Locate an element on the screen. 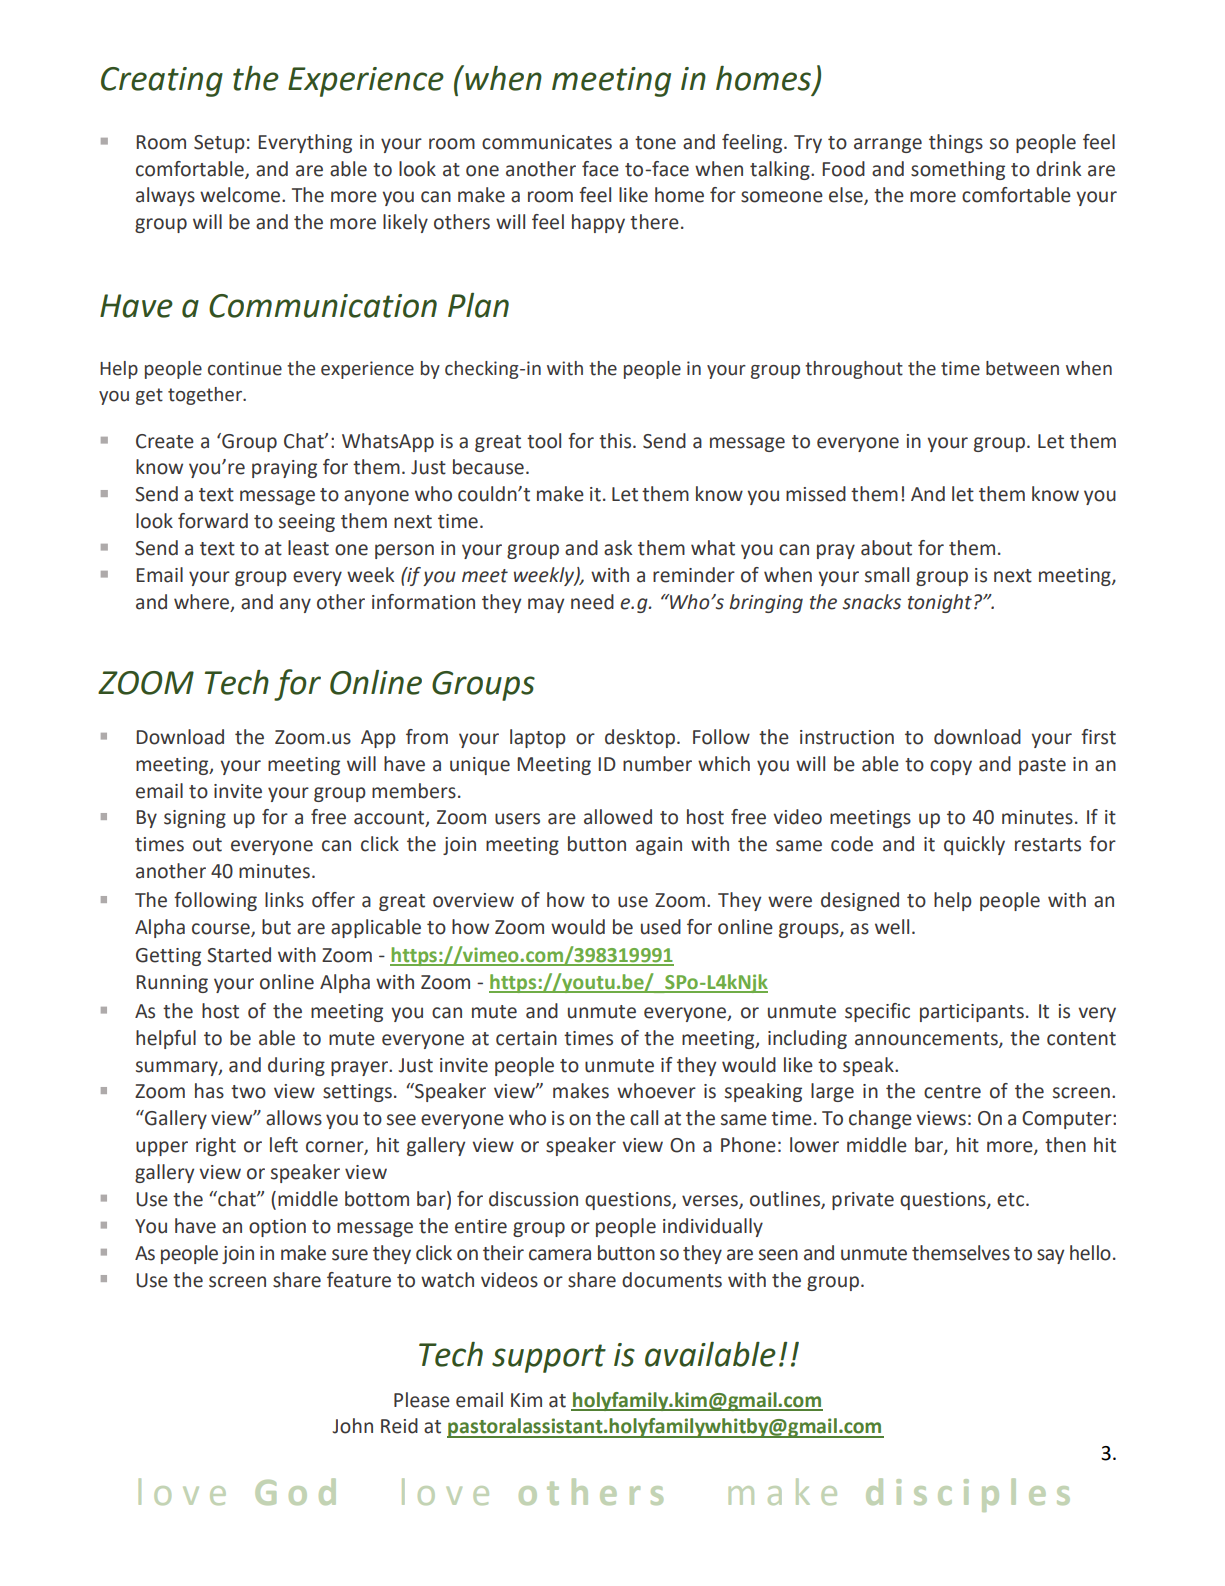  John is located at coordinates (352, 1426).
